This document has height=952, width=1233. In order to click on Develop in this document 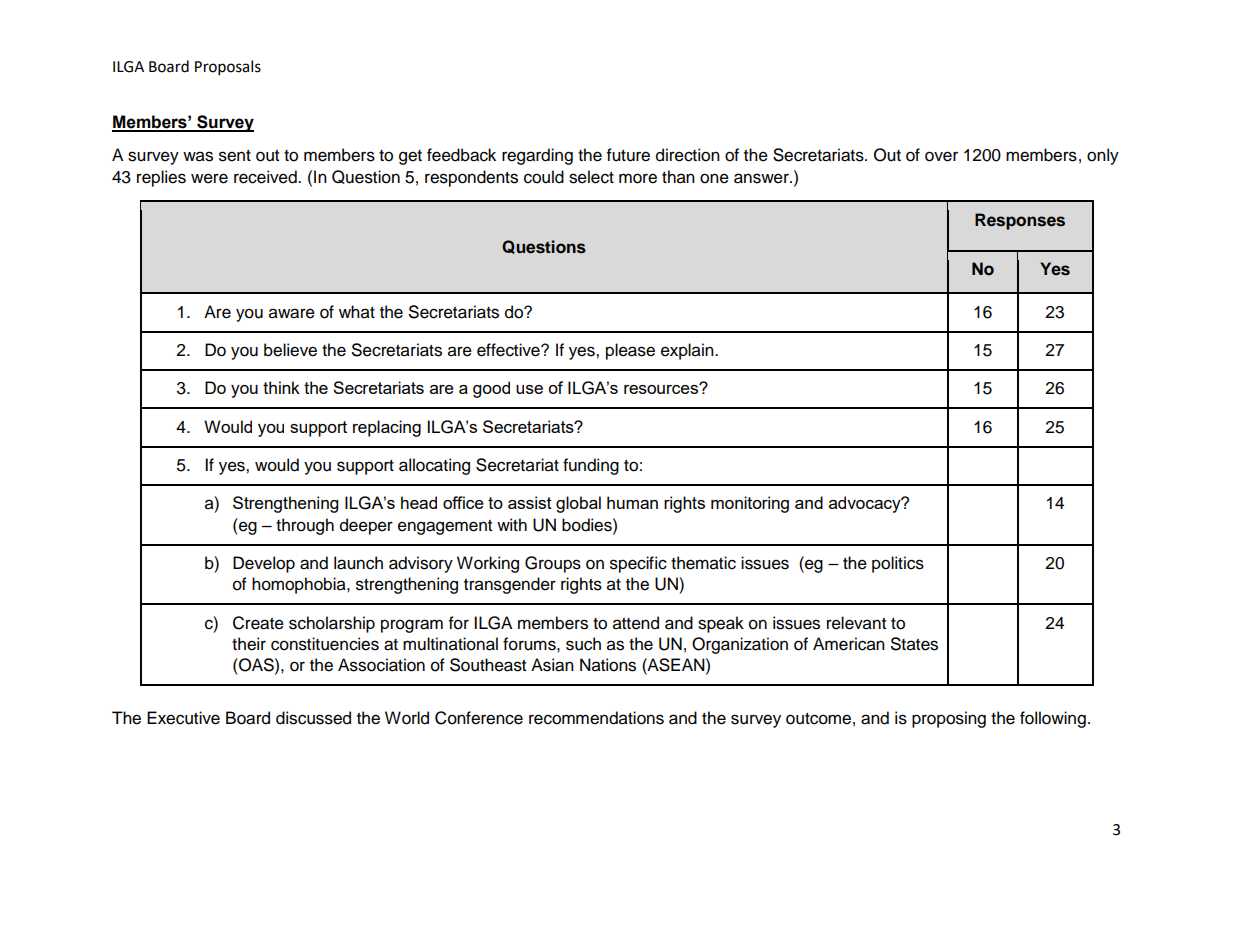, I will do `click(264, 564)`.
